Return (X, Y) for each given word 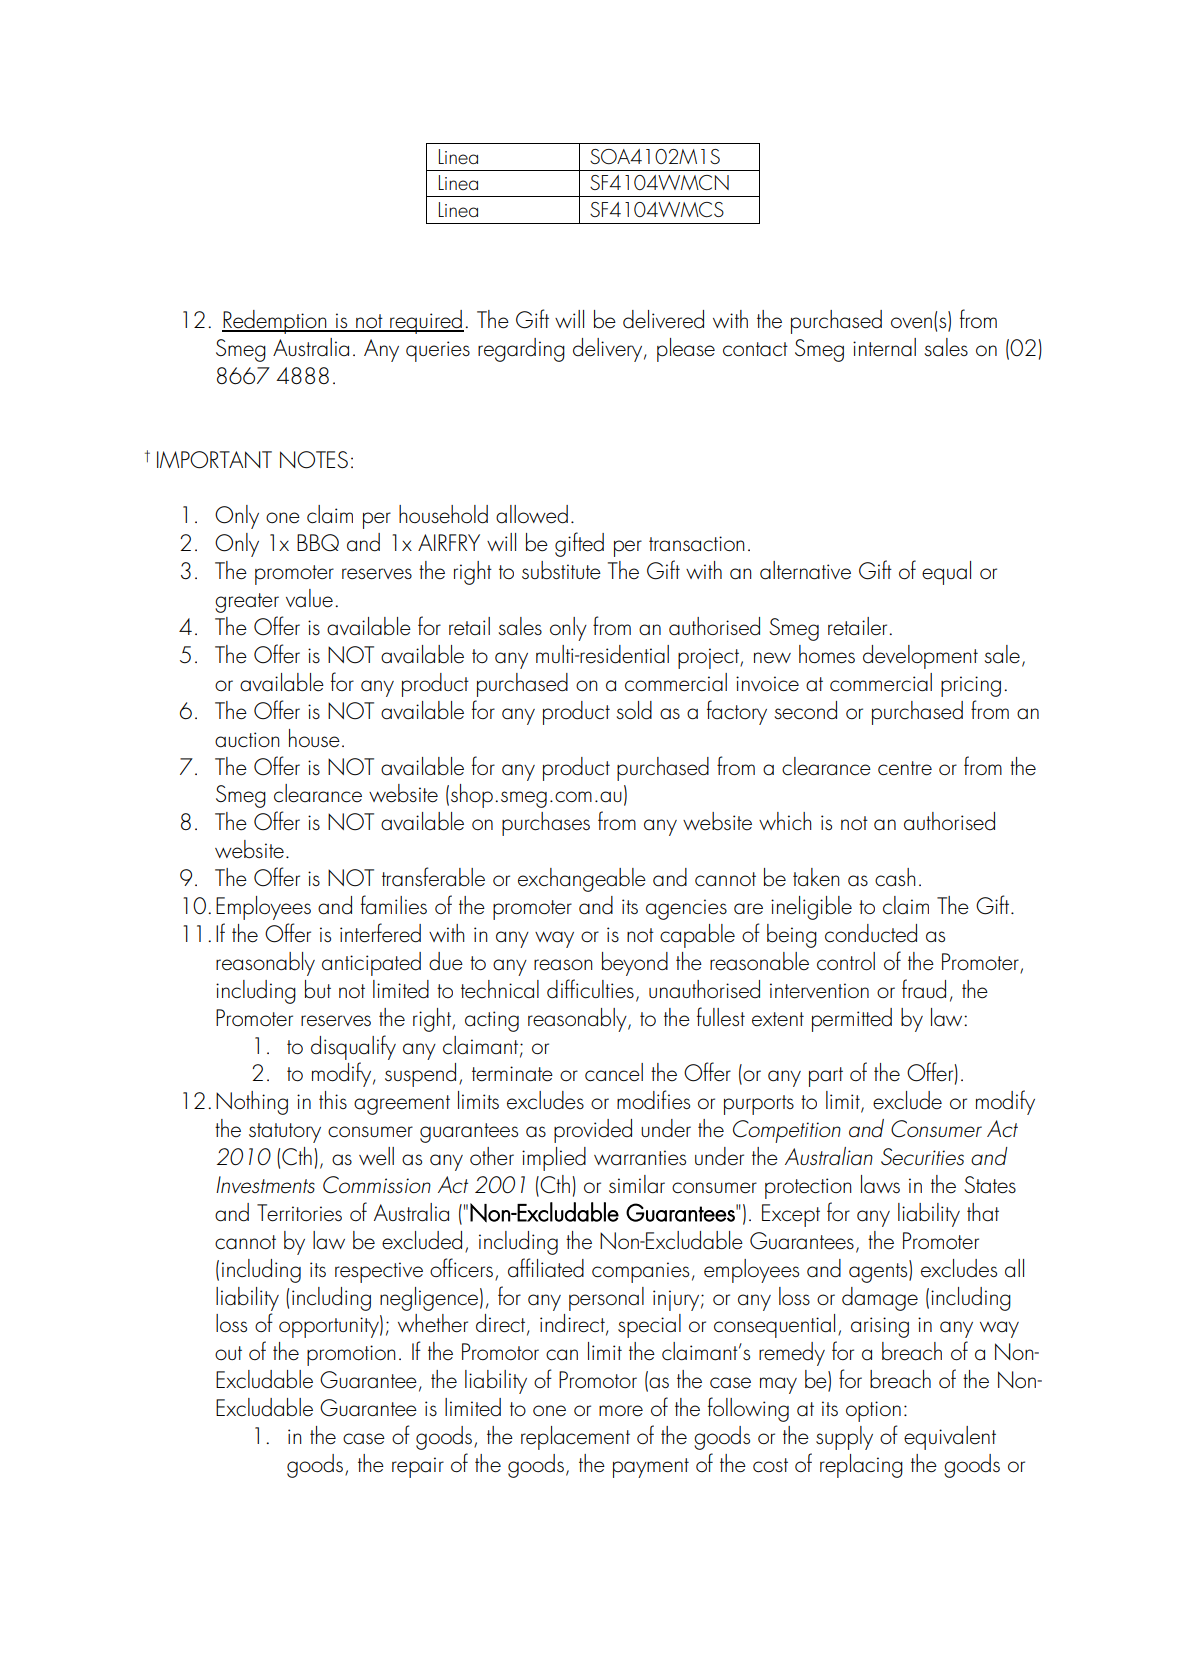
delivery (609, 350)
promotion (351, 1355)
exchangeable (582, 880)
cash (895, 877)
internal (884, 347)
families (394, 905)
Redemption (275, 322)
